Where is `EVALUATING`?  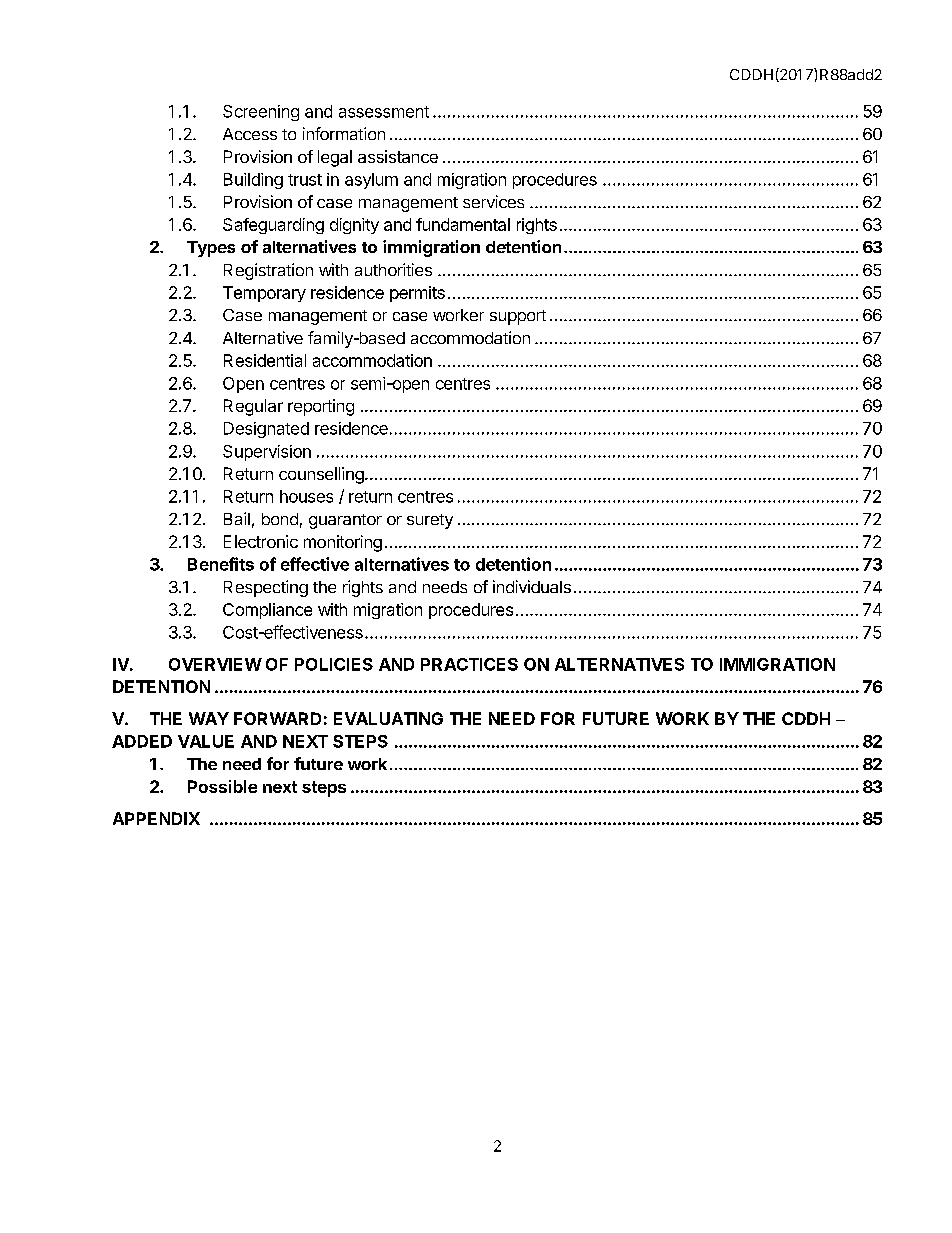
EVALUATING is located at coordinates (388, 718).
